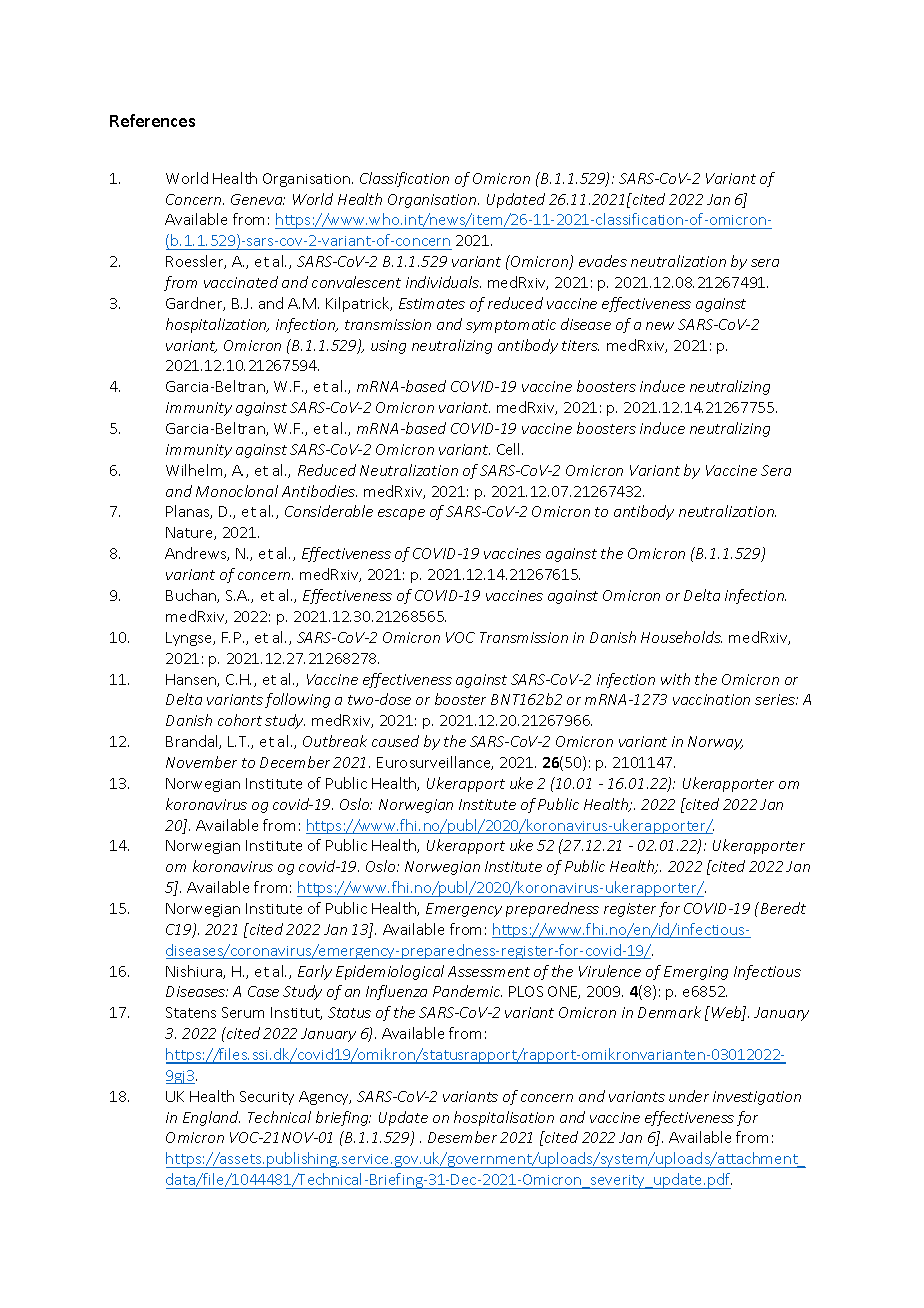  What do you see at coordinates (443, 282) in the screenshot?
I see `individuals` at bounding box center [443, 282].
